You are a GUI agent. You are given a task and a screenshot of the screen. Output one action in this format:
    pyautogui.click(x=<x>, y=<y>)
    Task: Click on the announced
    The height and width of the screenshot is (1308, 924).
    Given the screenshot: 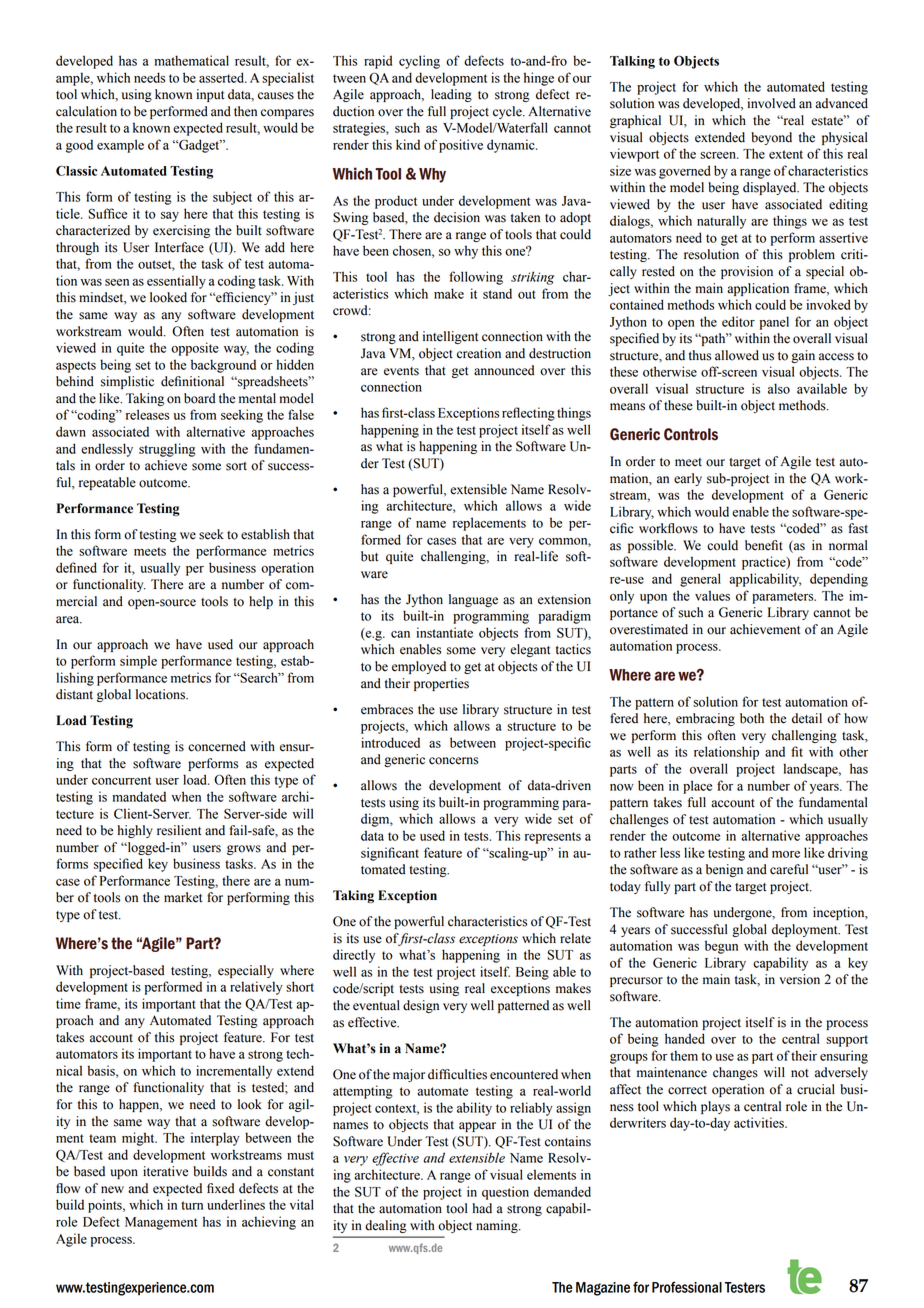 What is the action you would take?
    pyautogui.click(x=504, y=370)
